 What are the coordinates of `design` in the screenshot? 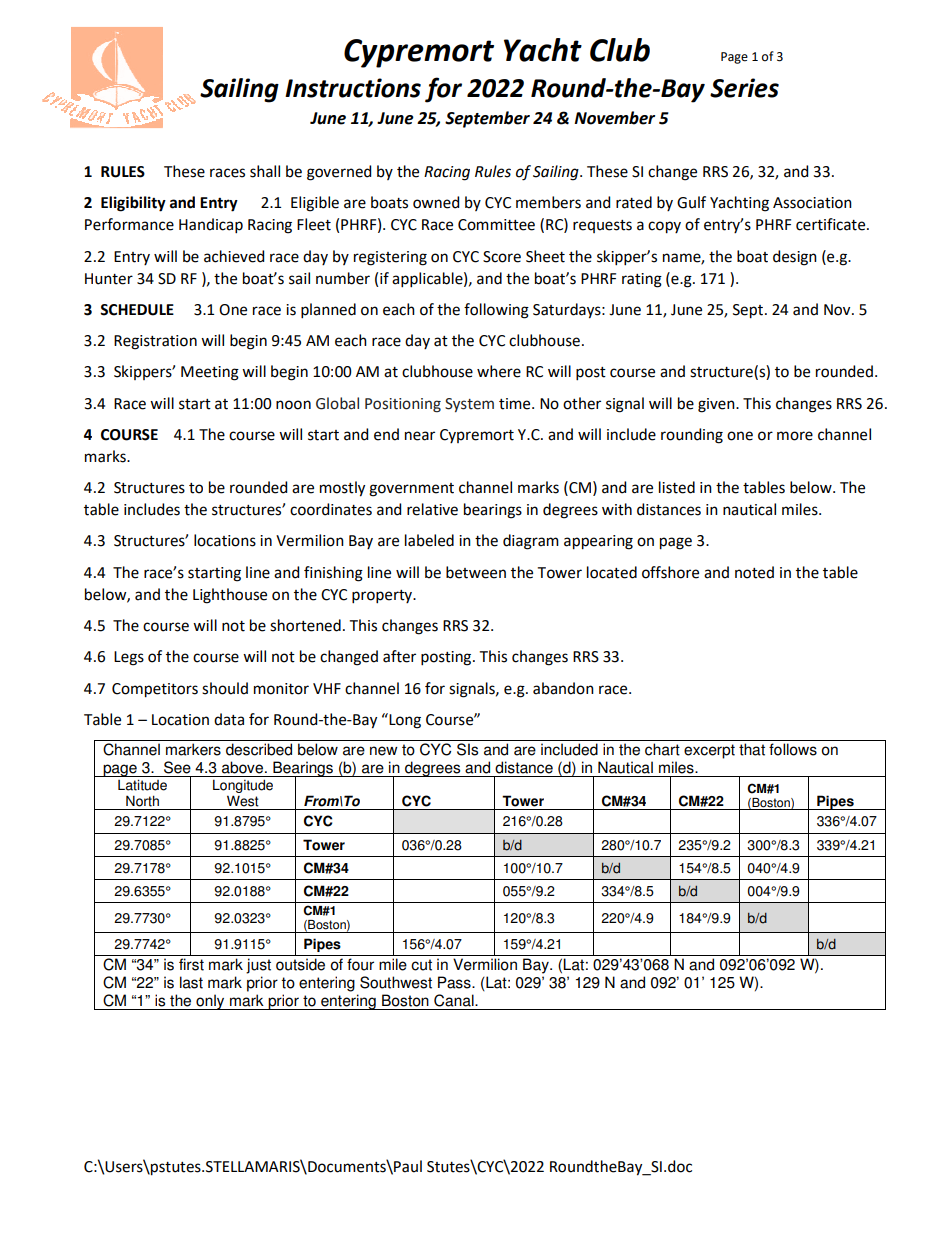 It's located at (795, 258).
